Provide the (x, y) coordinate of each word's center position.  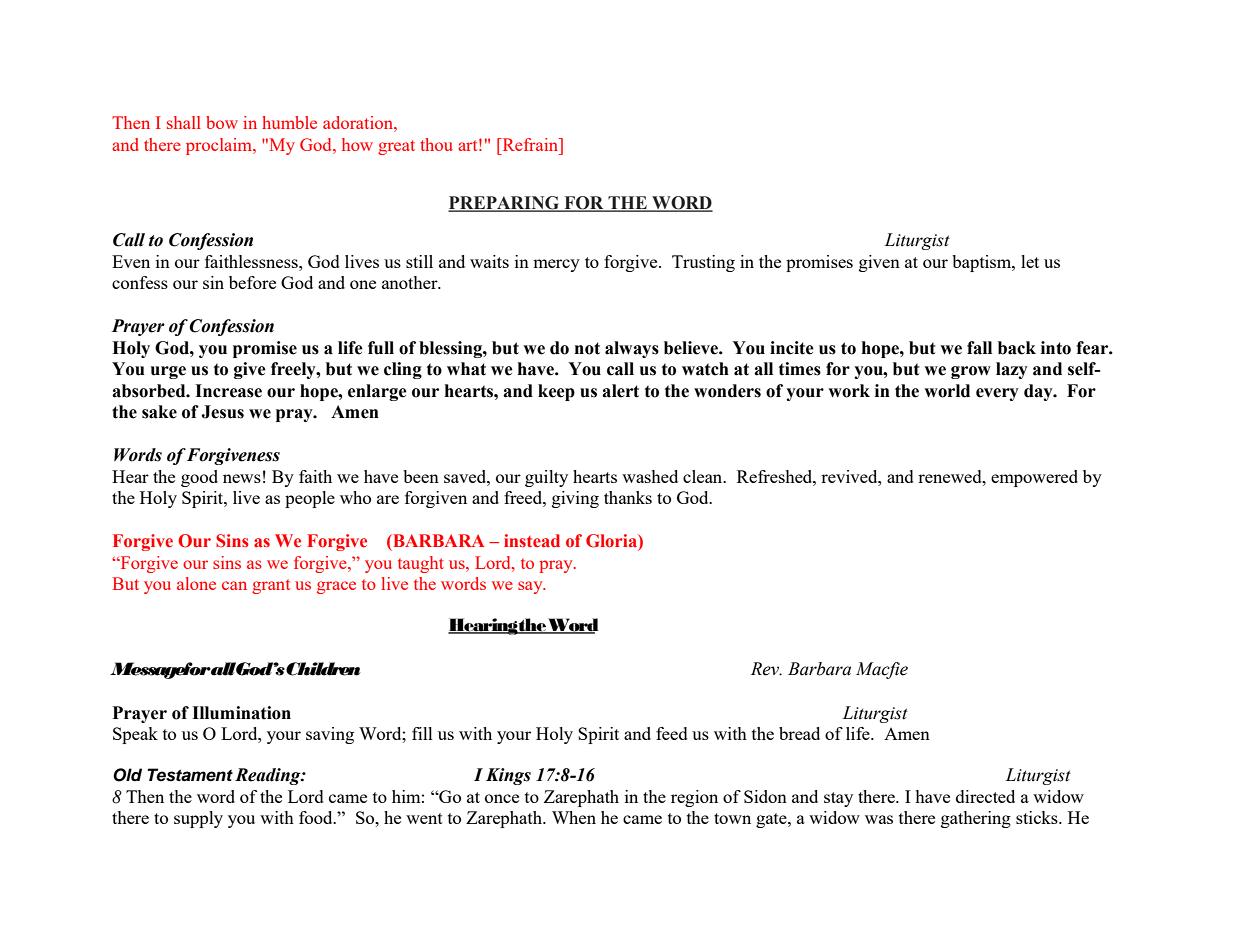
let (1030, 261)
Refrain (530, 144)
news (242, 478)
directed (985, 796)
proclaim (220, 146)
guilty (546, 478)
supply (198, 819)
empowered (1034, 478)
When (574, 817)
